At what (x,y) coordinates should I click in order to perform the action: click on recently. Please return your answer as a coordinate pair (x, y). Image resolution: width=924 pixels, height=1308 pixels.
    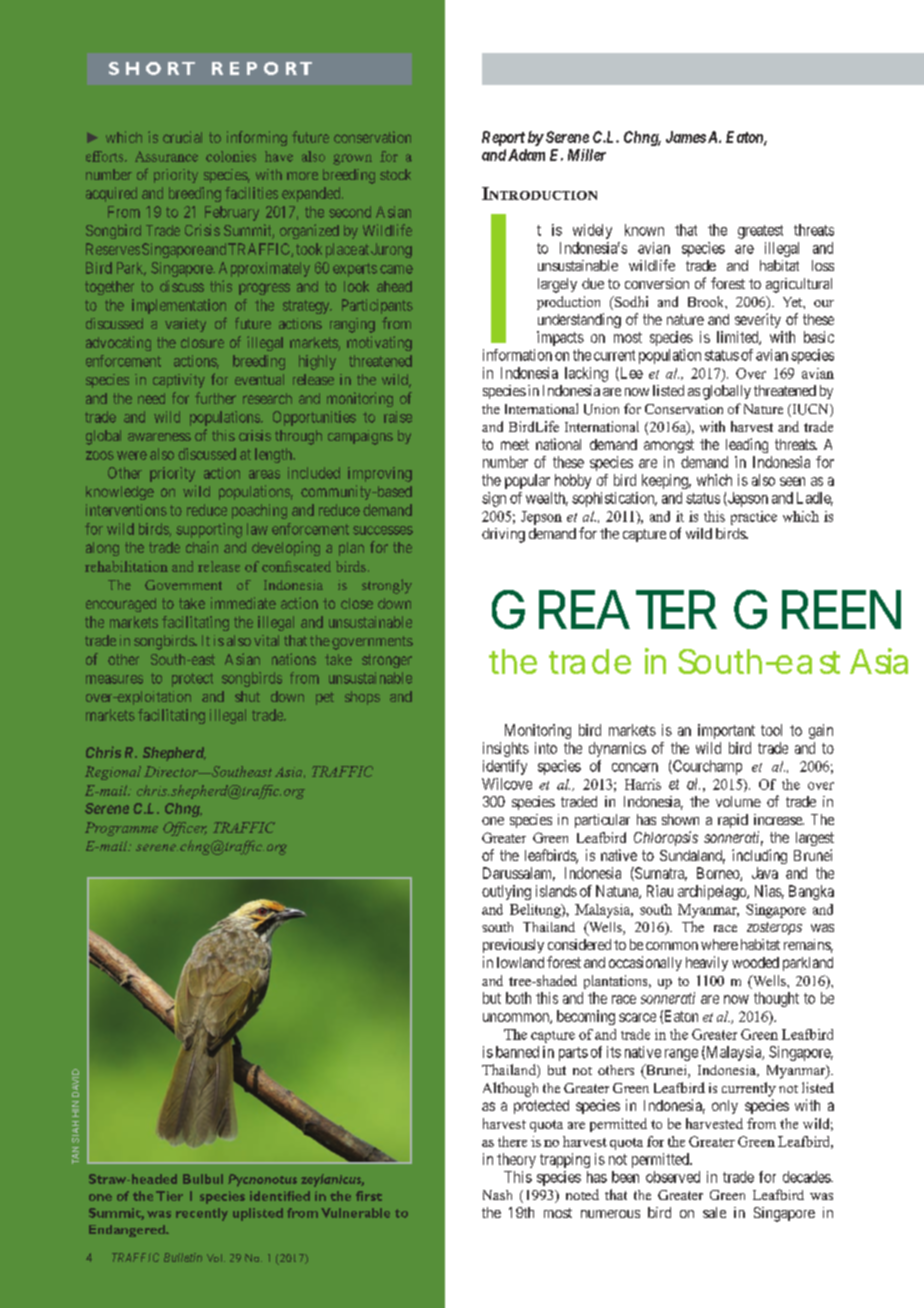
    Looking at the image, I should click on (202, 1214).
